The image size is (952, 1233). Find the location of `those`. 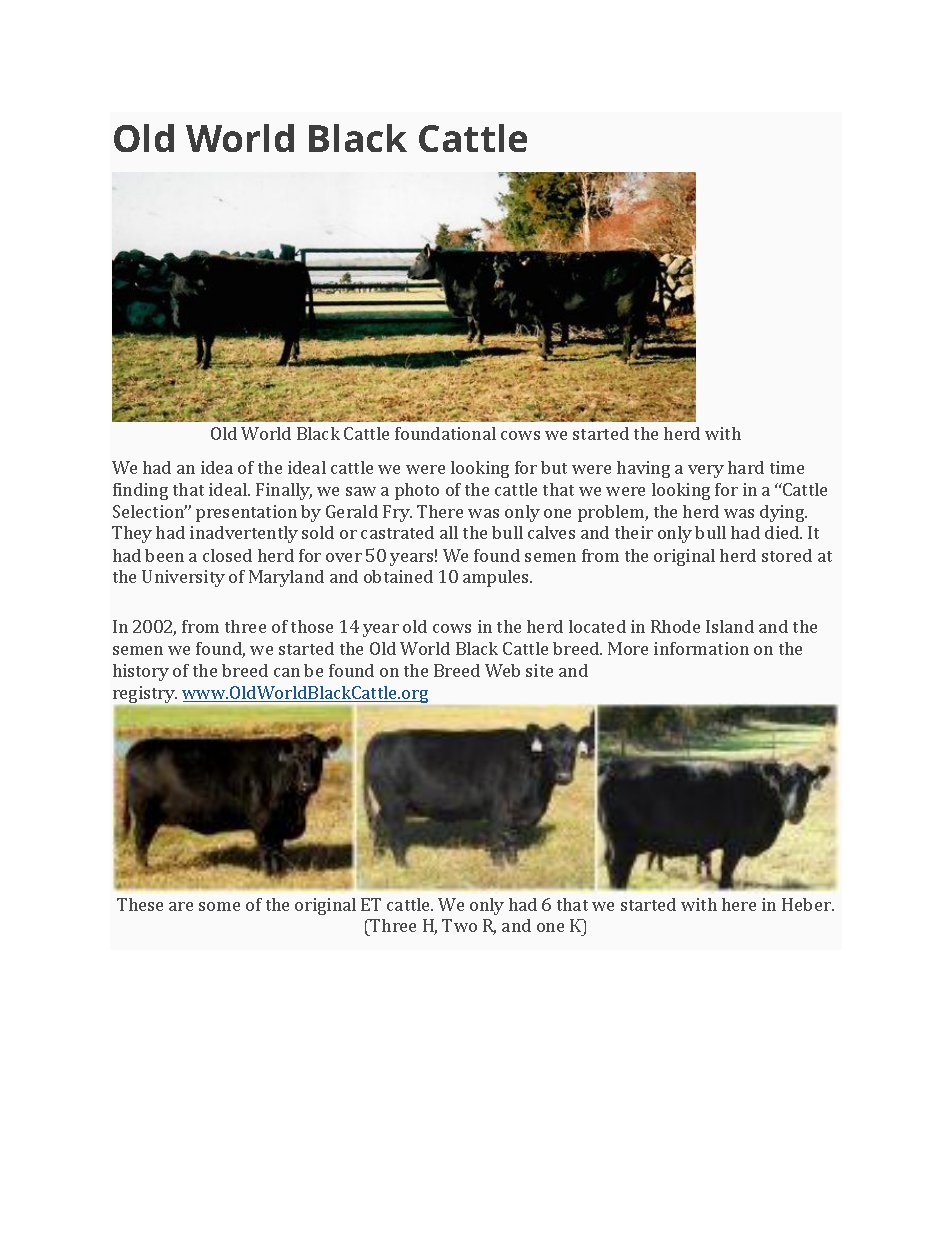

those is located at coordinates (312, 626).
